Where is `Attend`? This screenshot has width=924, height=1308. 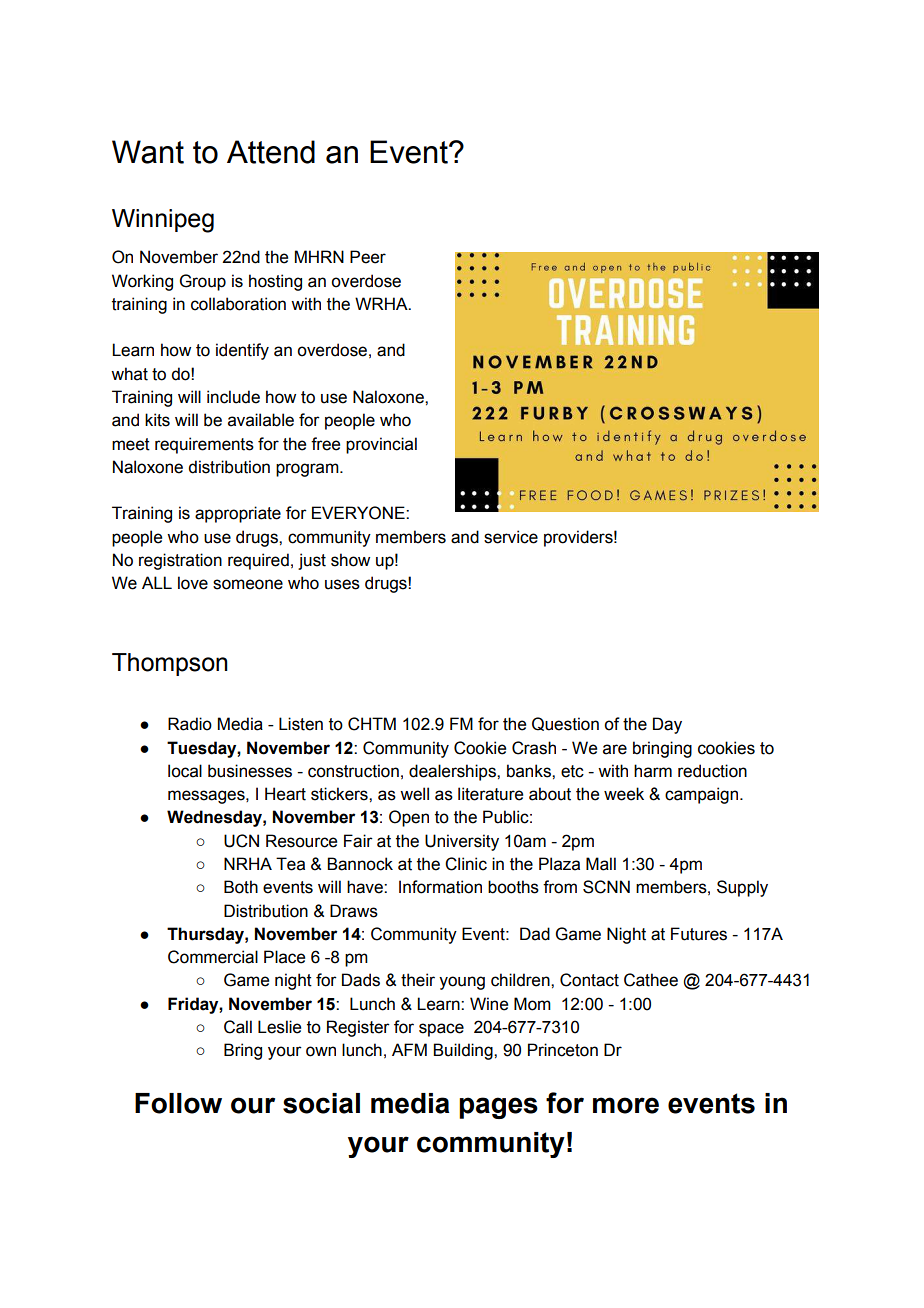
Attend is located at coordinates (271, 152).
